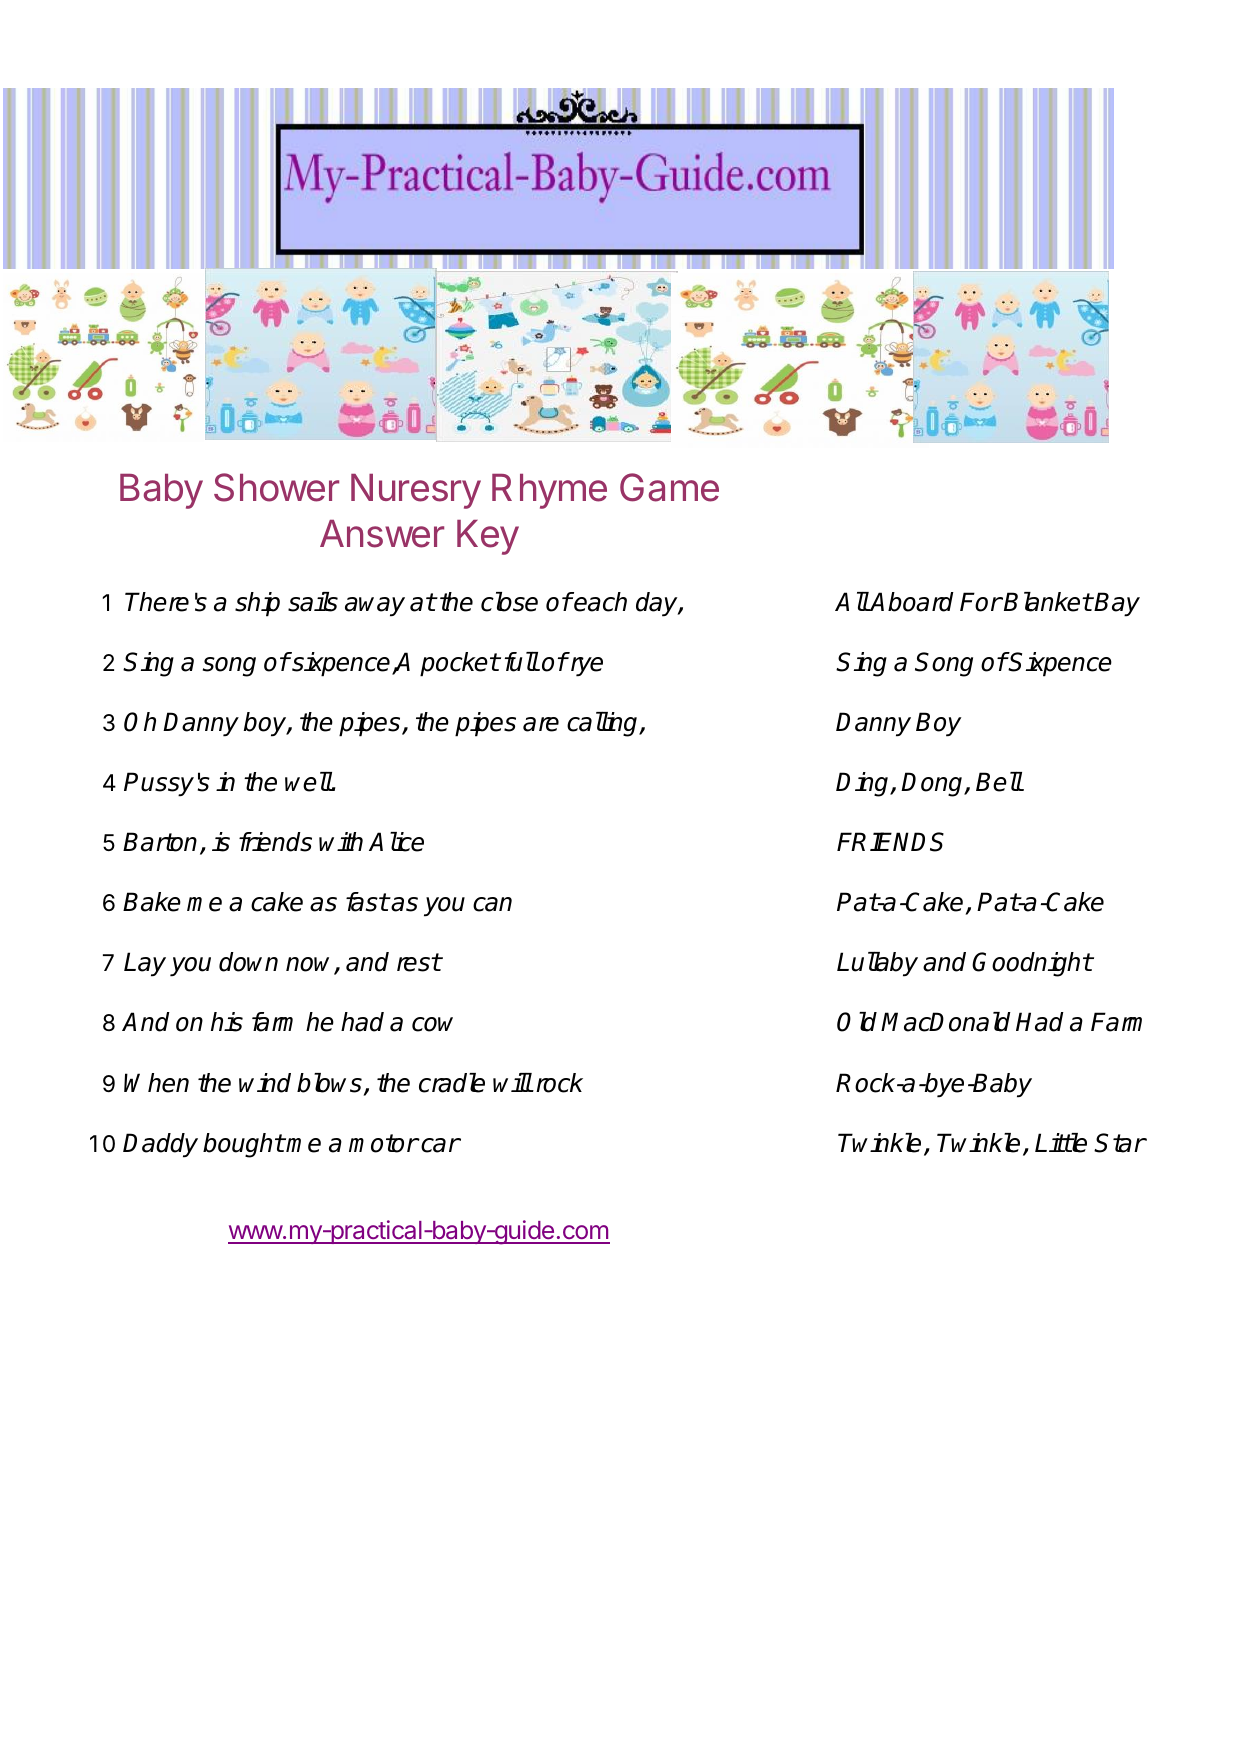 This screenshot has width=1241, height=1755. I want to click on can, so click(492, 904).
